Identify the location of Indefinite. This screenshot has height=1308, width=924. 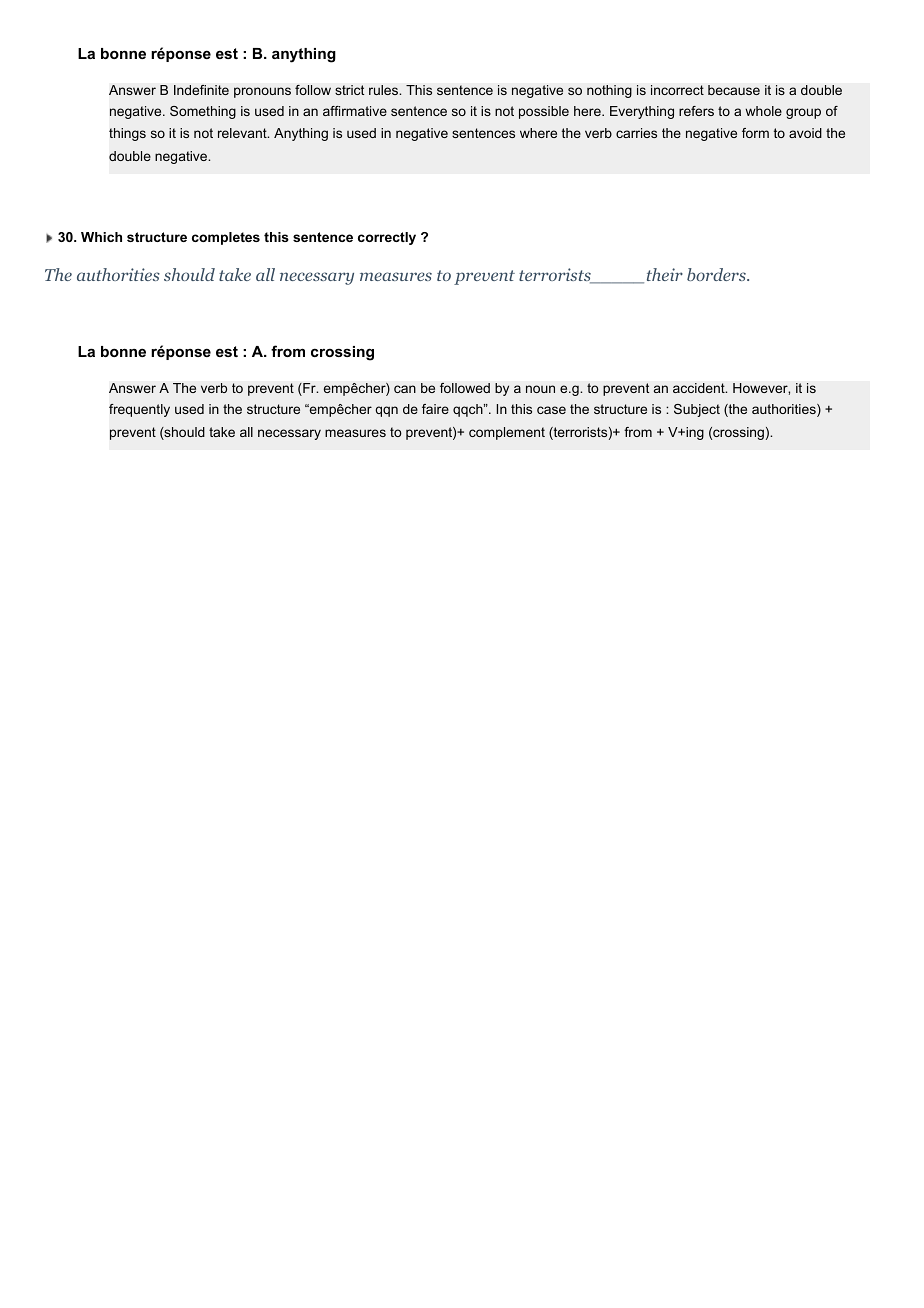
(201, 90).
